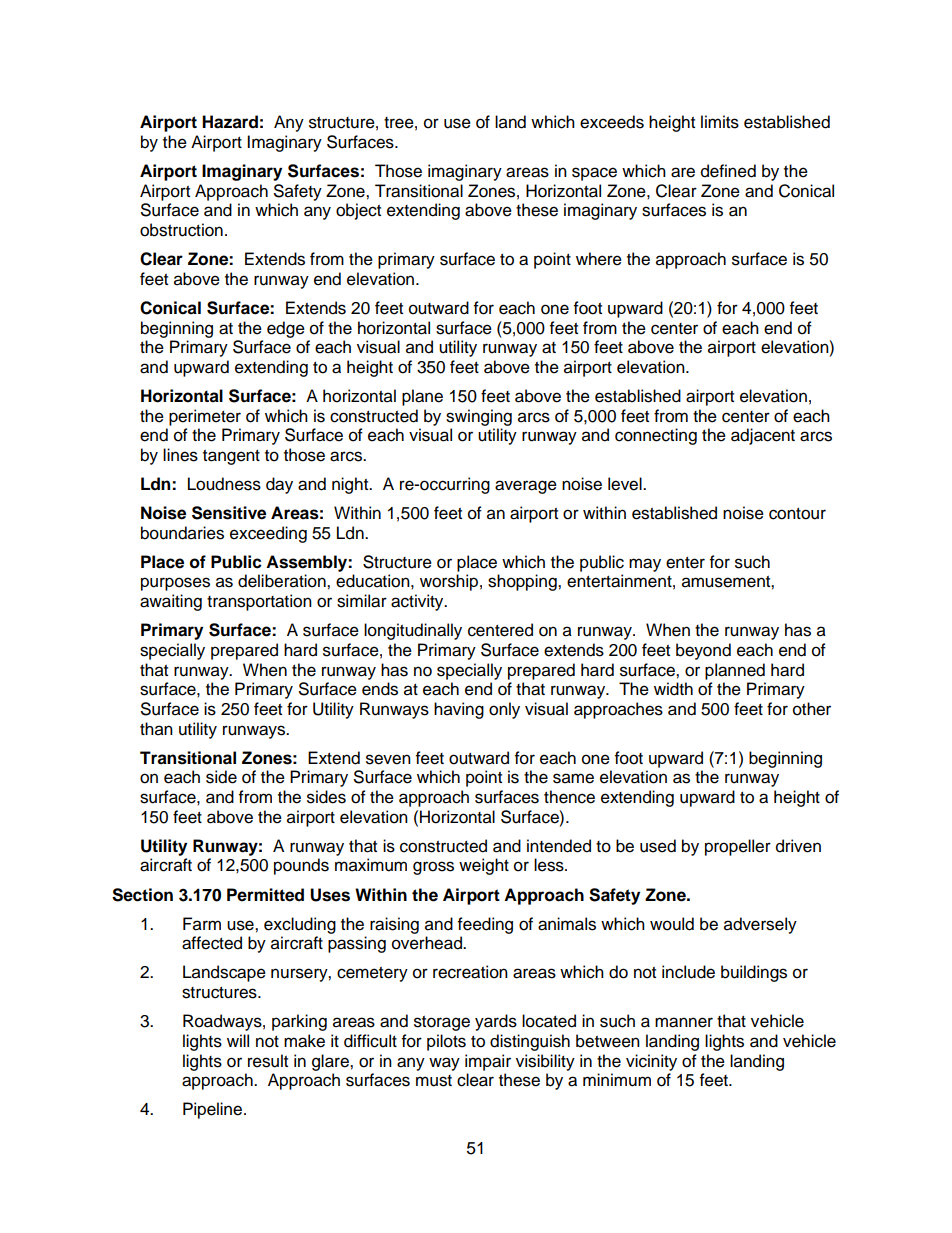  What do you see at coordinates (181, 230) in the screenshot?
I see `obstruction` at bounding box center [181, 230].
